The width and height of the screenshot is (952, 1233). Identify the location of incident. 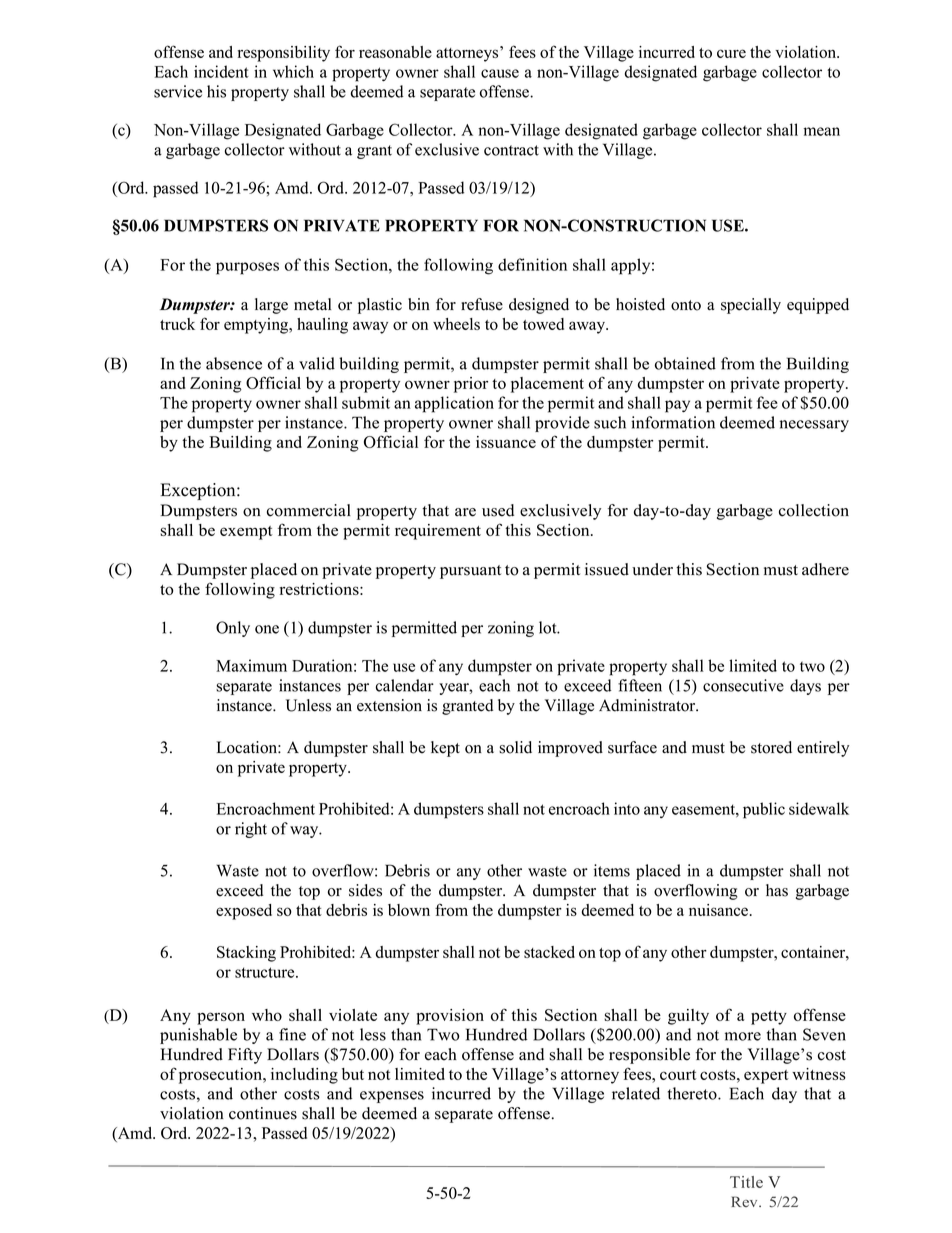
(221, 71).
